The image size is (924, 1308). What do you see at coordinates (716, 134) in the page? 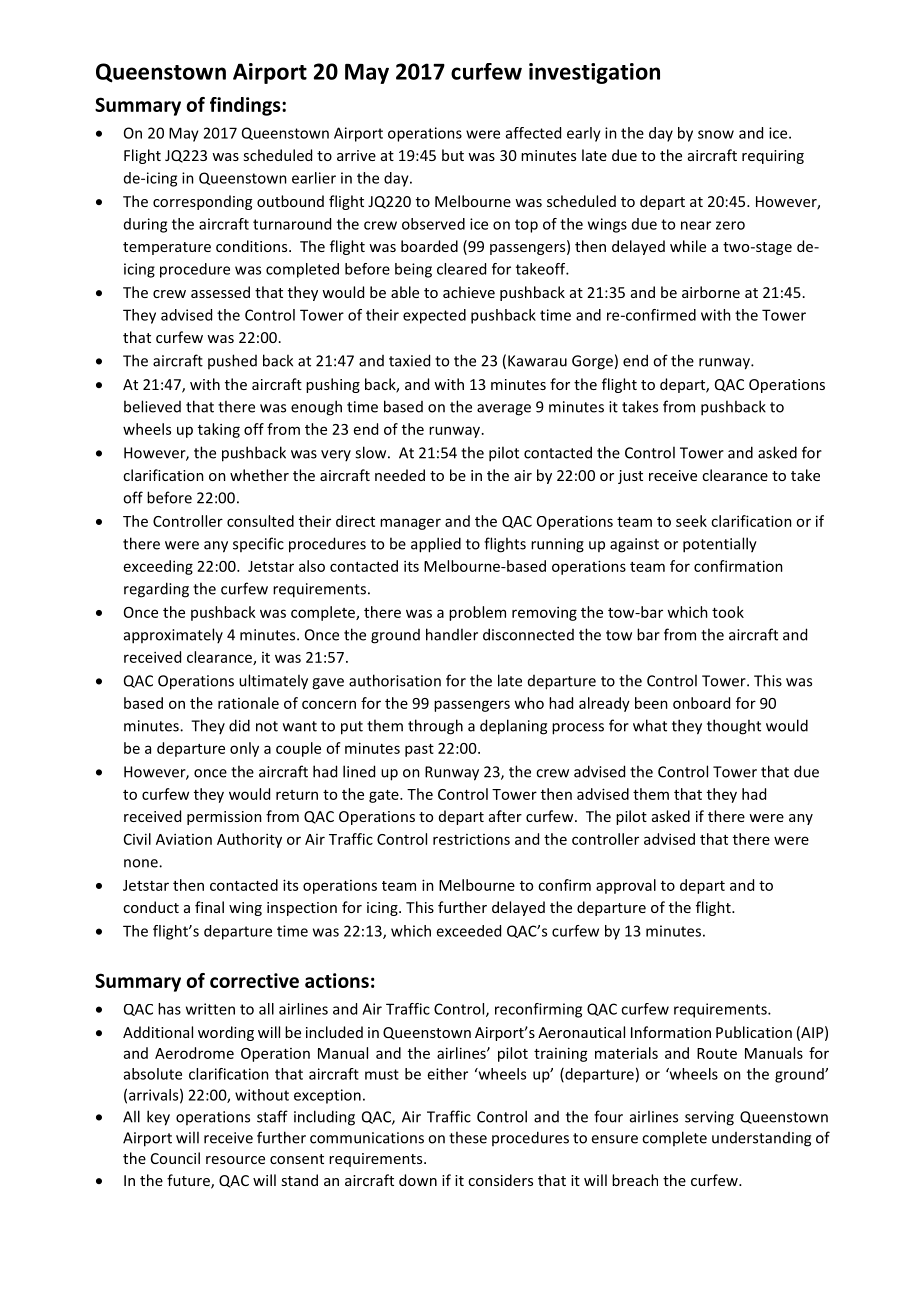
I see `snow` at bounding box center [716, 134].
